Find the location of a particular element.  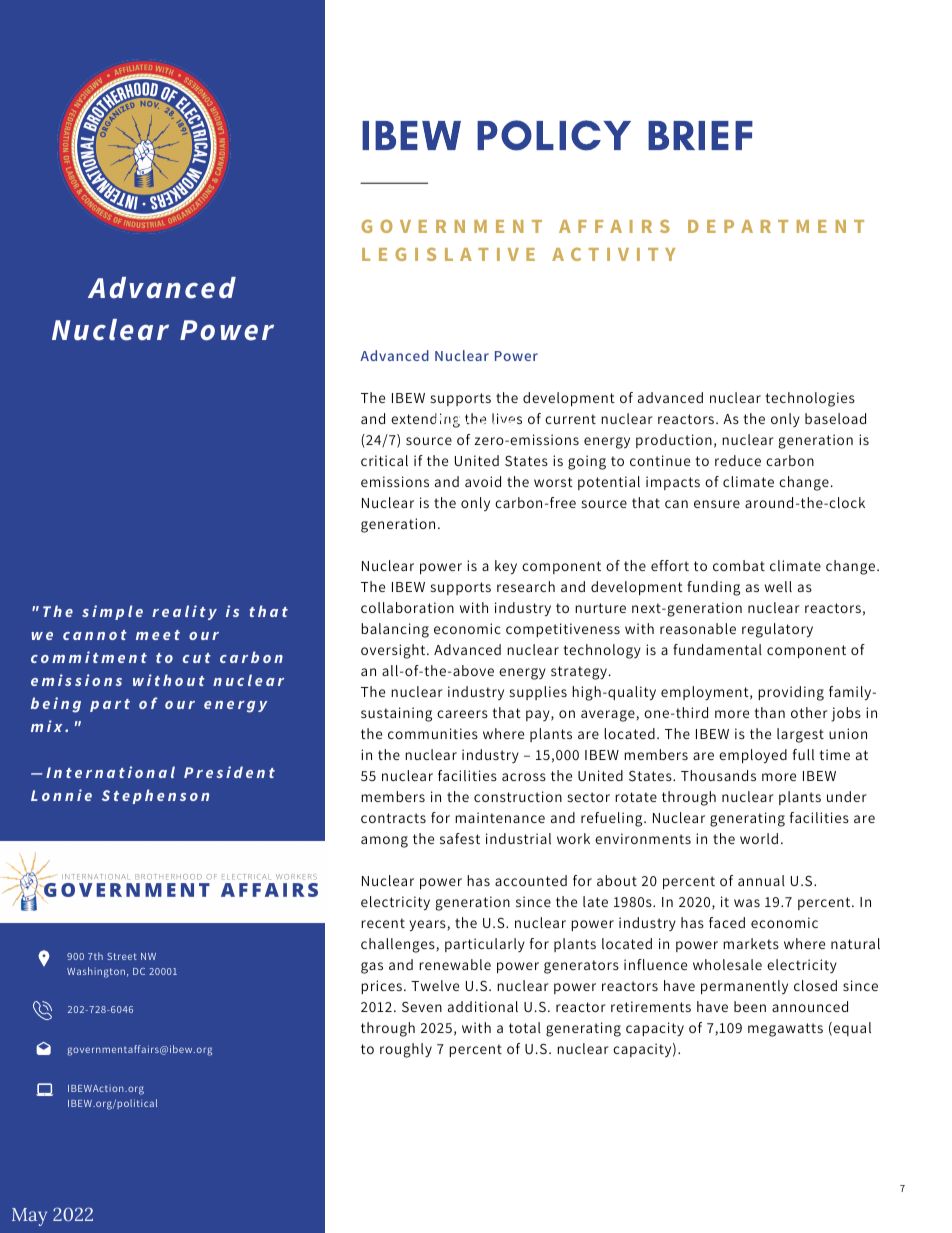

lives is located at coordinates (507, 418).
